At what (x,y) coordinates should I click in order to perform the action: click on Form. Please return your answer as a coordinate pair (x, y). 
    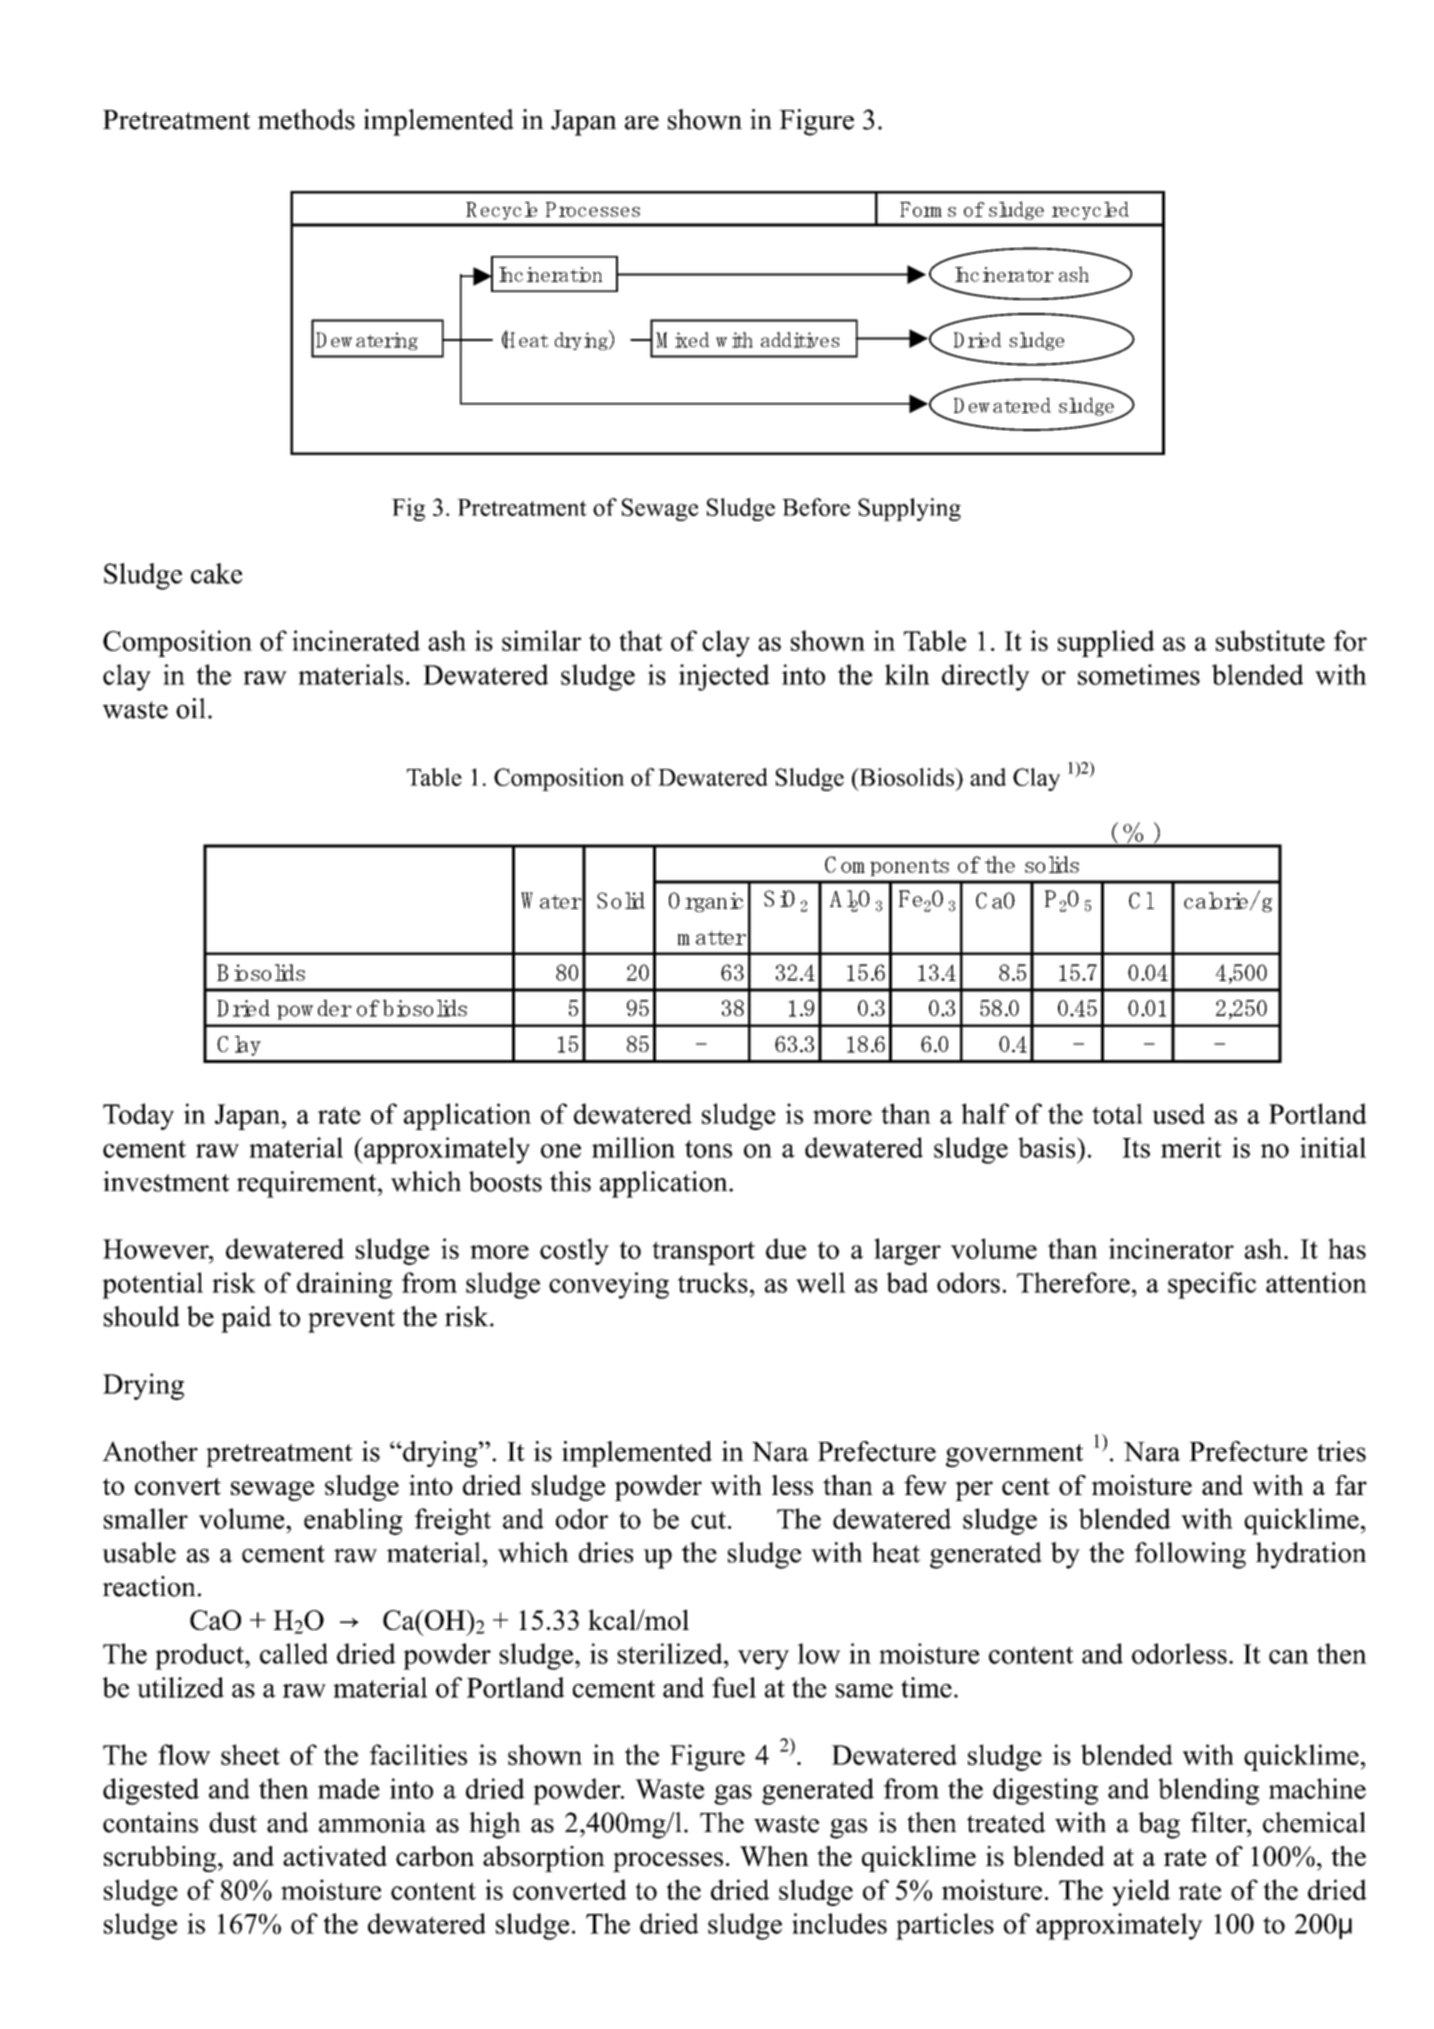
    Looking at the image, I should click on (921, 209).
